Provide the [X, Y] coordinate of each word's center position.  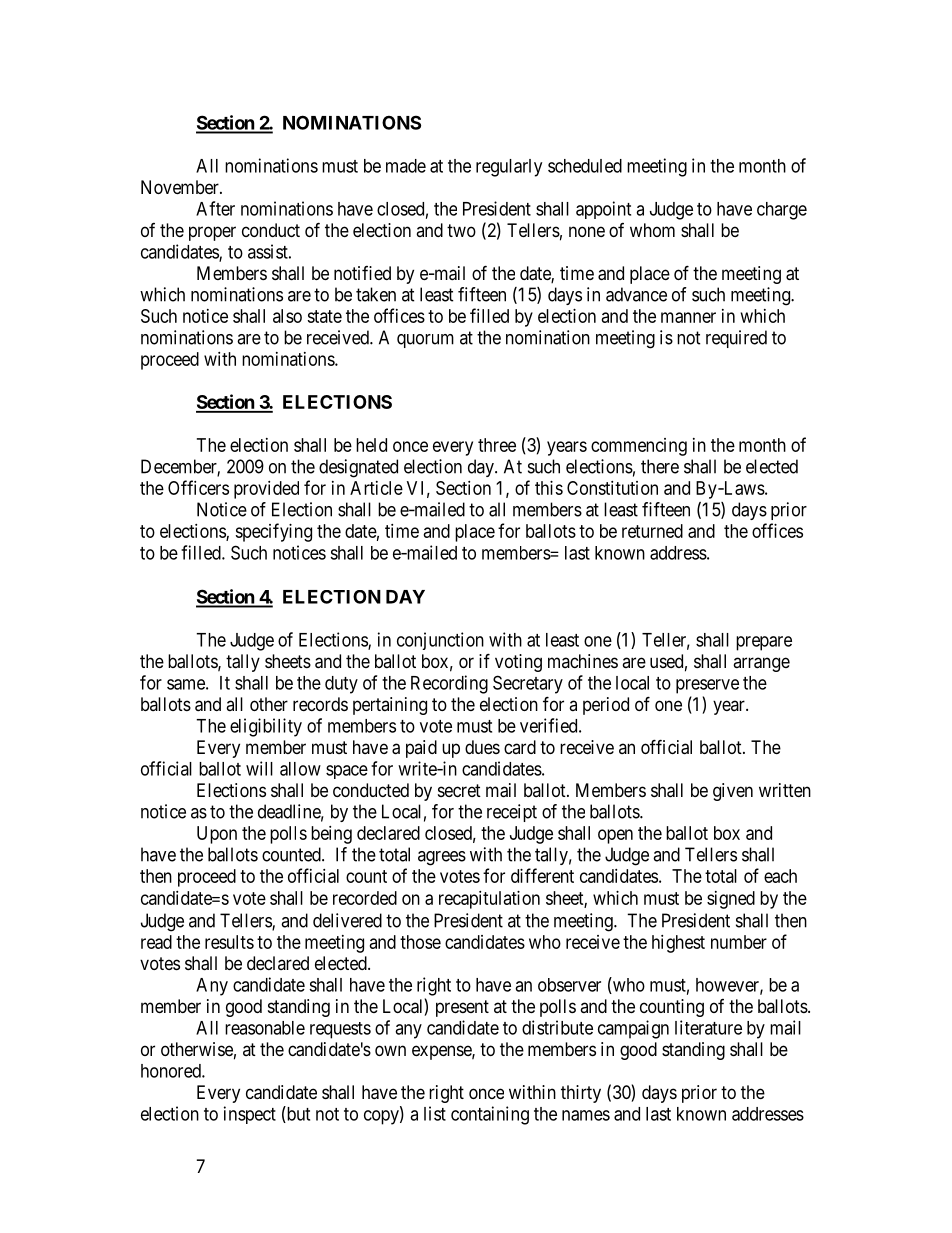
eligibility [266, 727]
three [497, 445]
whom [652, 230]
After [215, 208]
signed [731, 900]
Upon [217, 835]
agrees [442, 858]
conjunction [440, 641]
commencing [639, 447]
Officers [198, 487]
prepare [764, 643]
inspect [250, 1115]
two [461, 230]
